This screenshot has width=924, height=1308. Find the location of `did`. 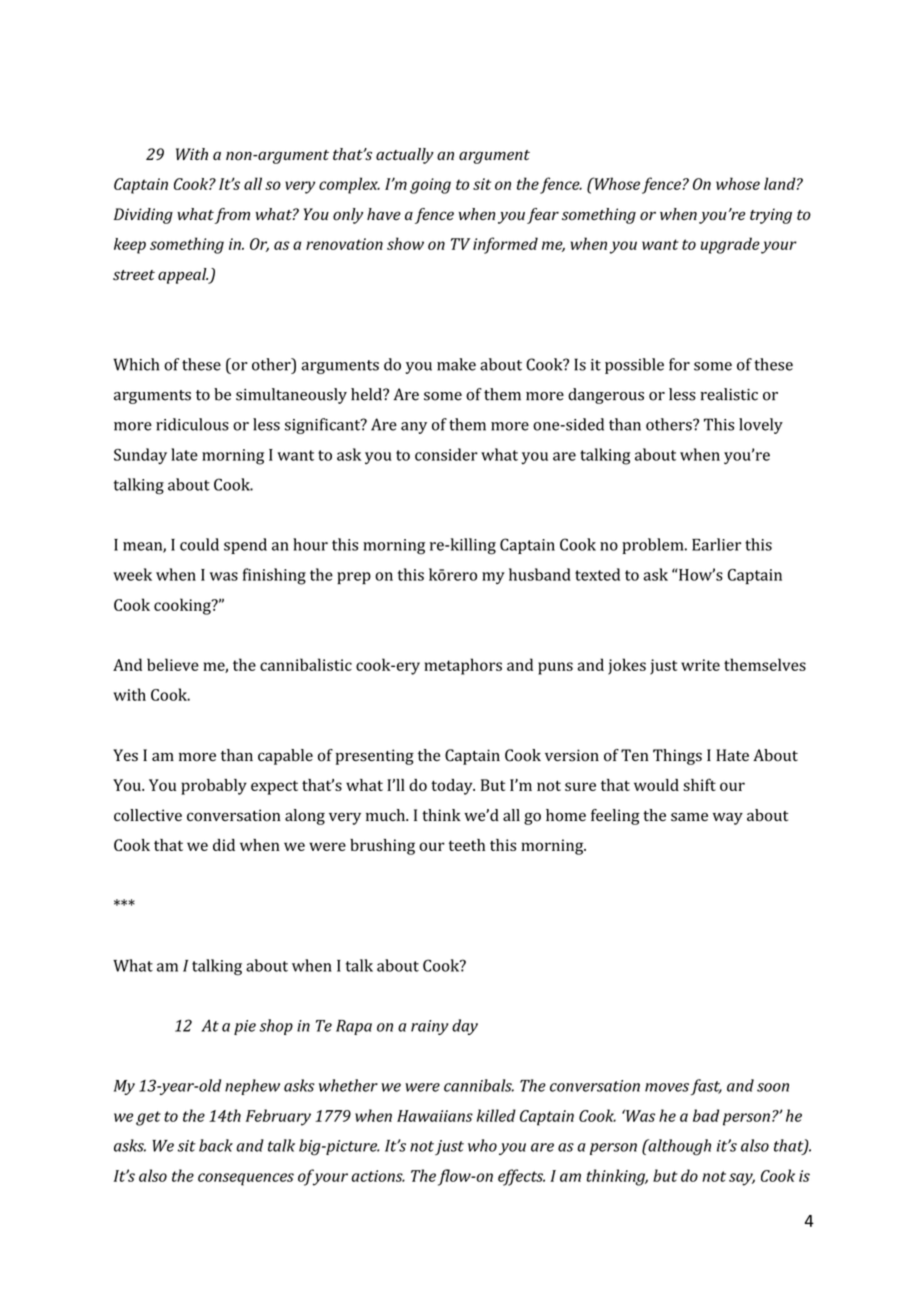

did is located at coordinates (224, 845).
